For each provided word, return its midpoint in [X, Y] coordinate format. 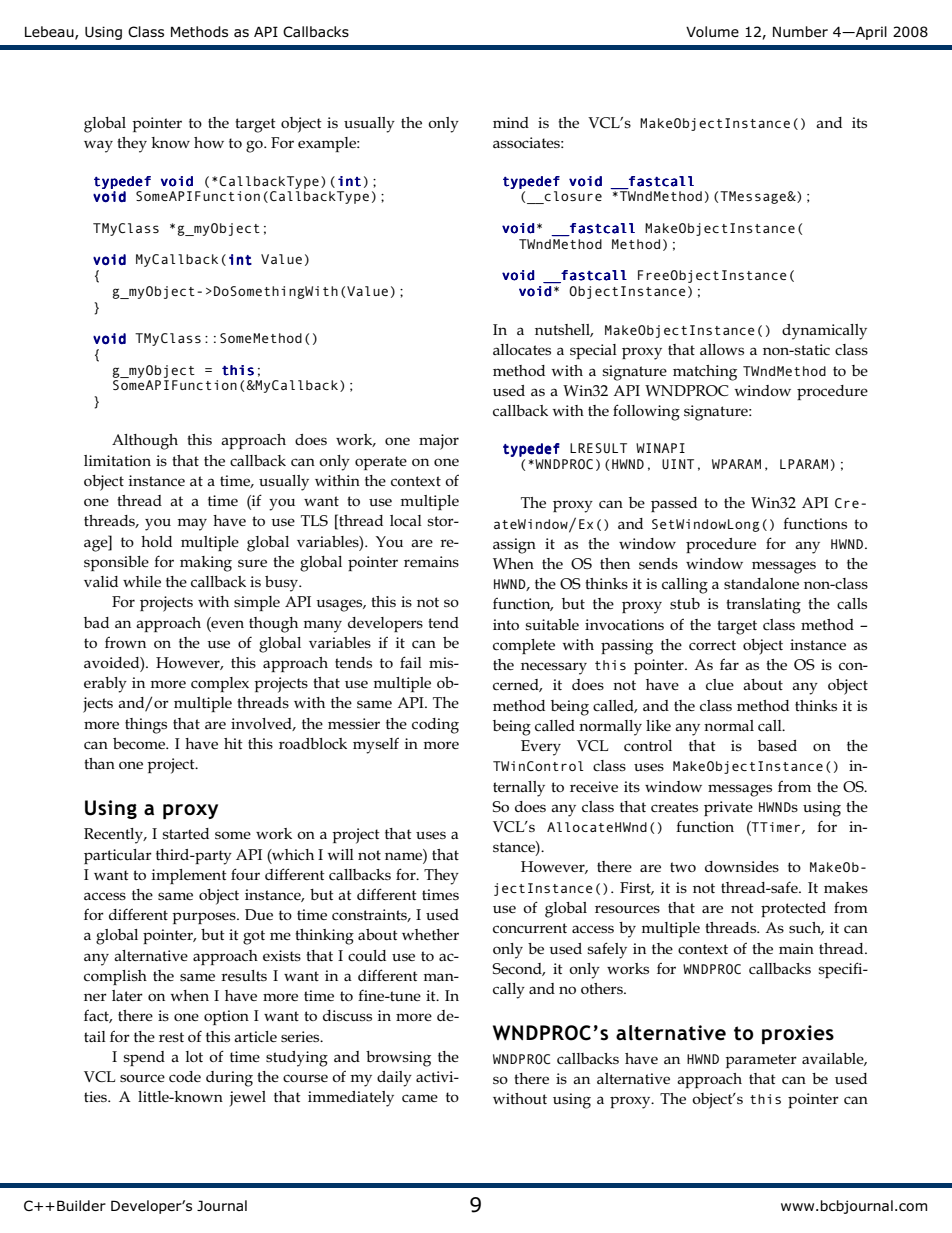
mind [511, 122]
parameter [761, 1061]
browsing [398, 1059]
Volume [712, 31]
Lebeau [50, 32]
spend [144, 1058]
